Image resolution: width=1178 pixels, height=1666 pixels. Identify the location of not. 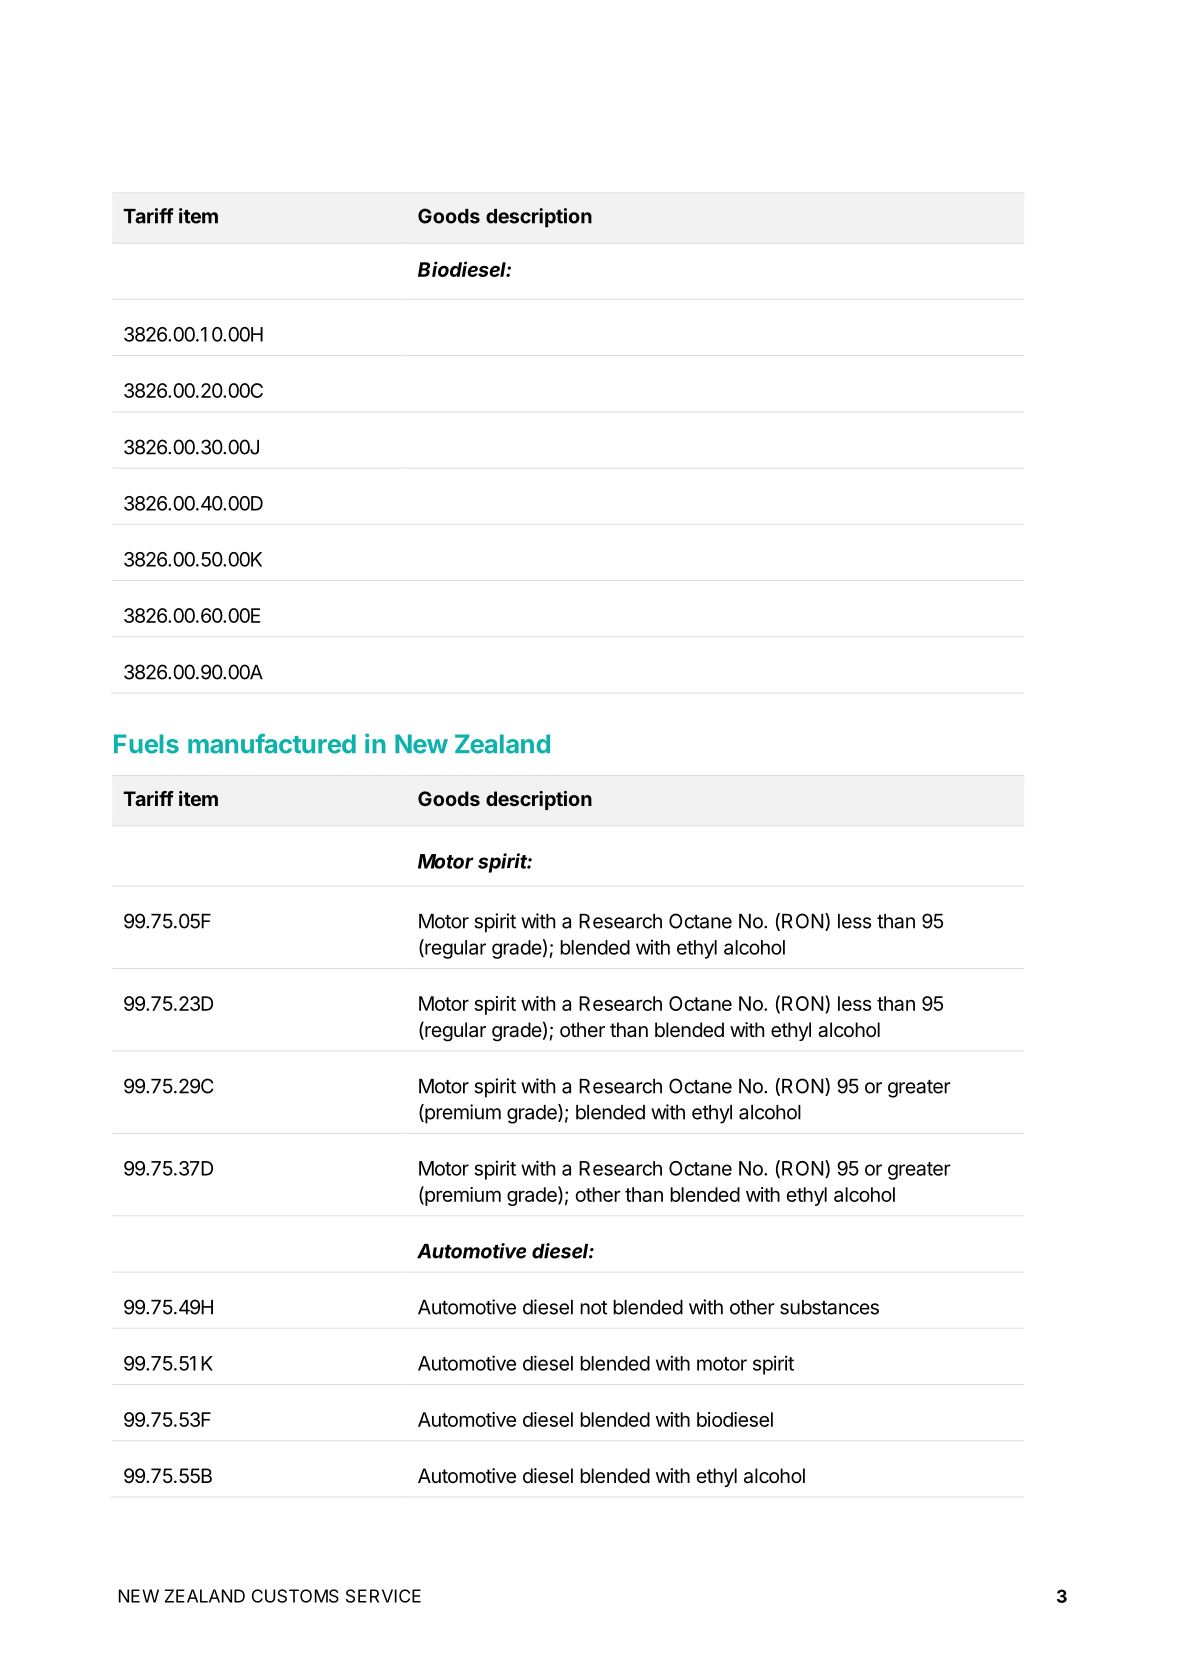
(593, 1308).
